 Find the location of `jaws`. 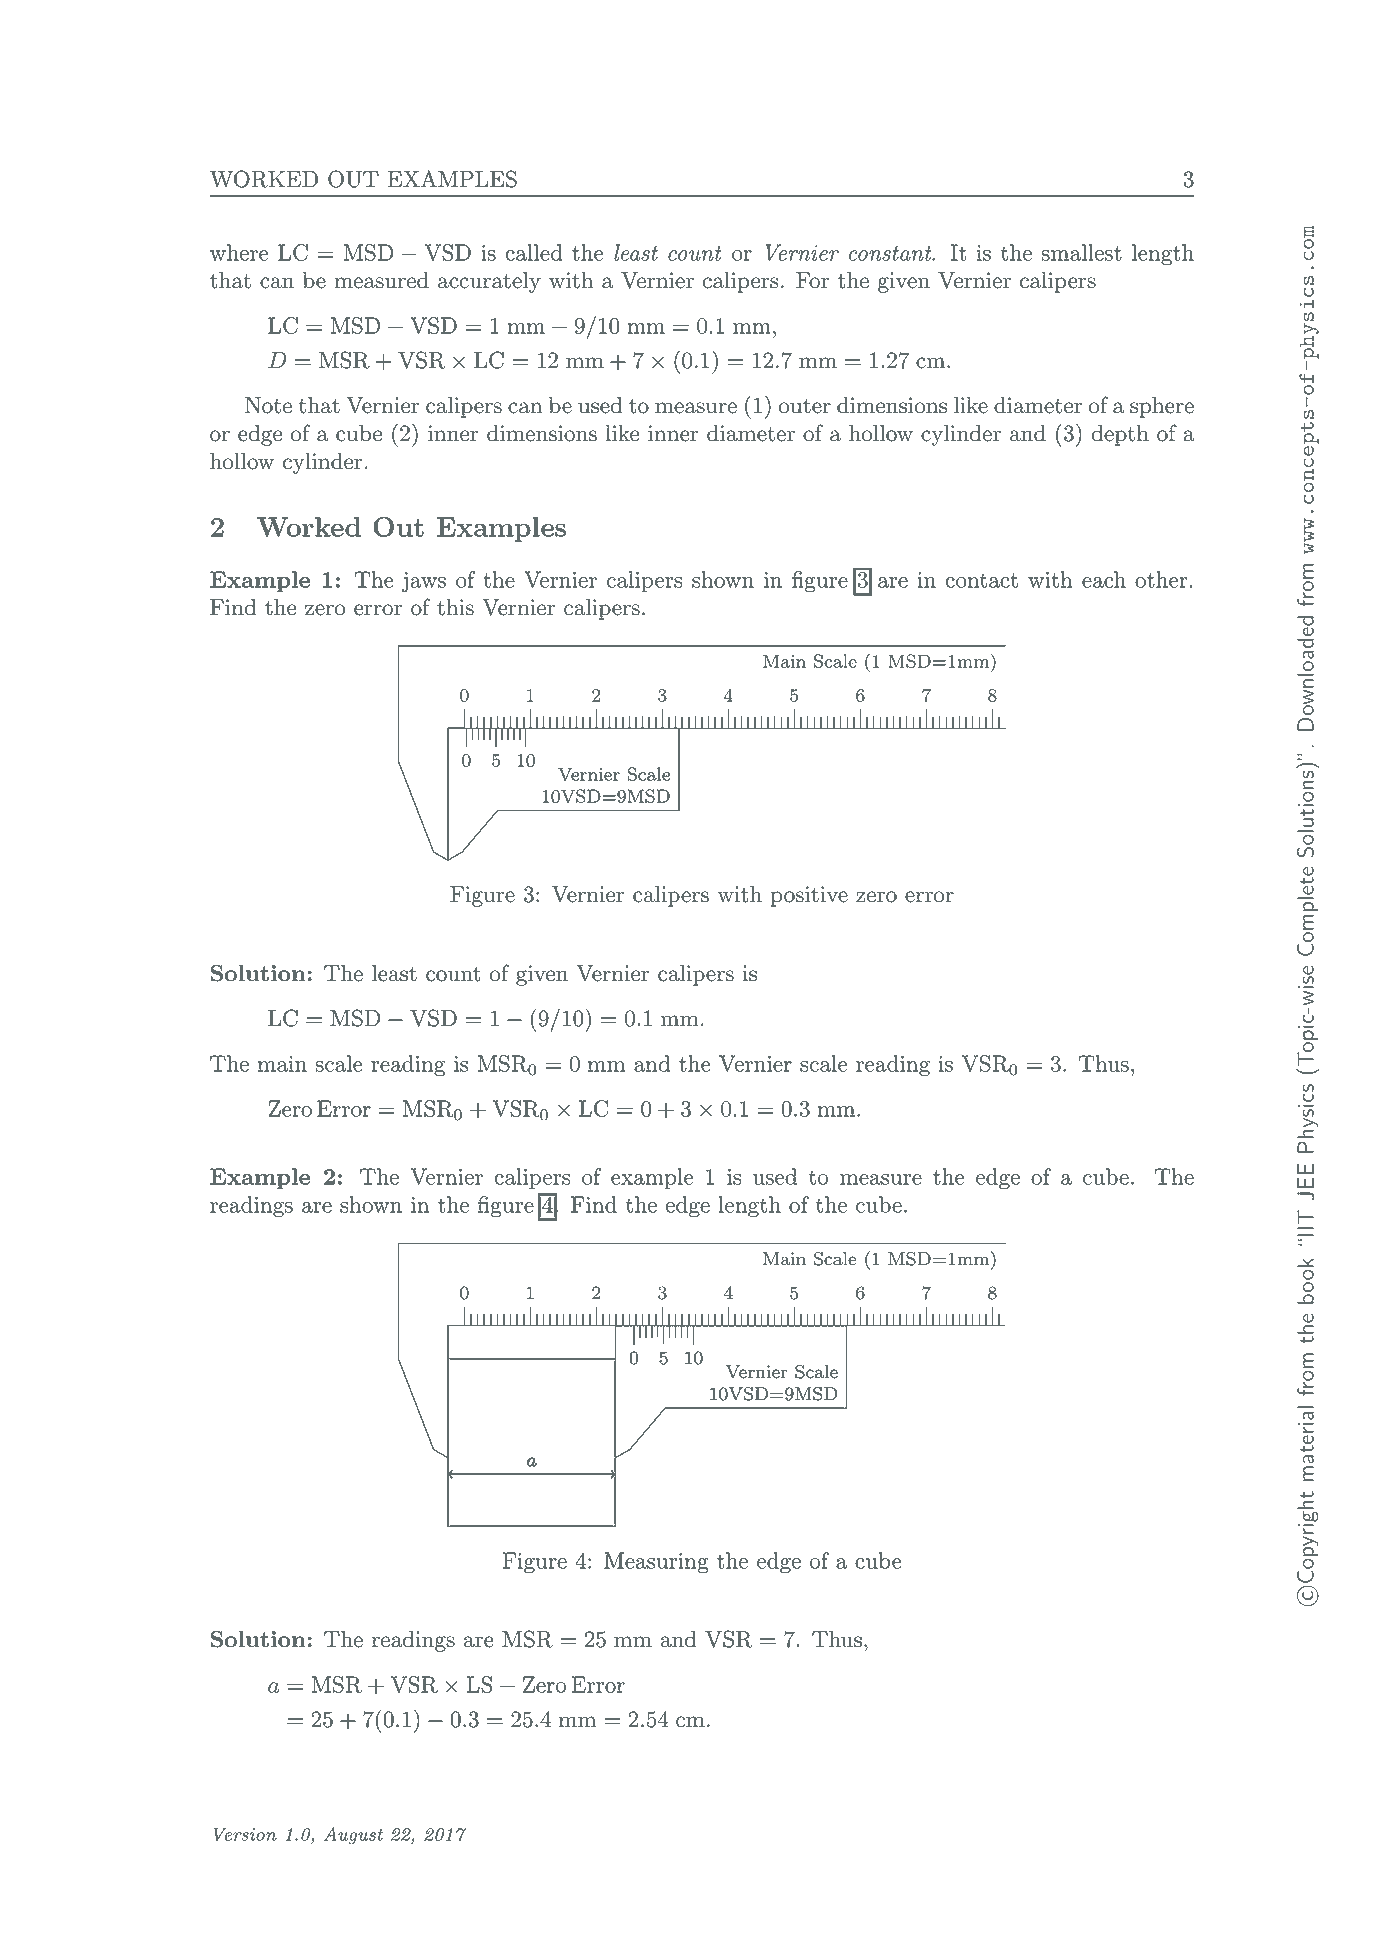

jaws is located at coordinates (423, 582).
